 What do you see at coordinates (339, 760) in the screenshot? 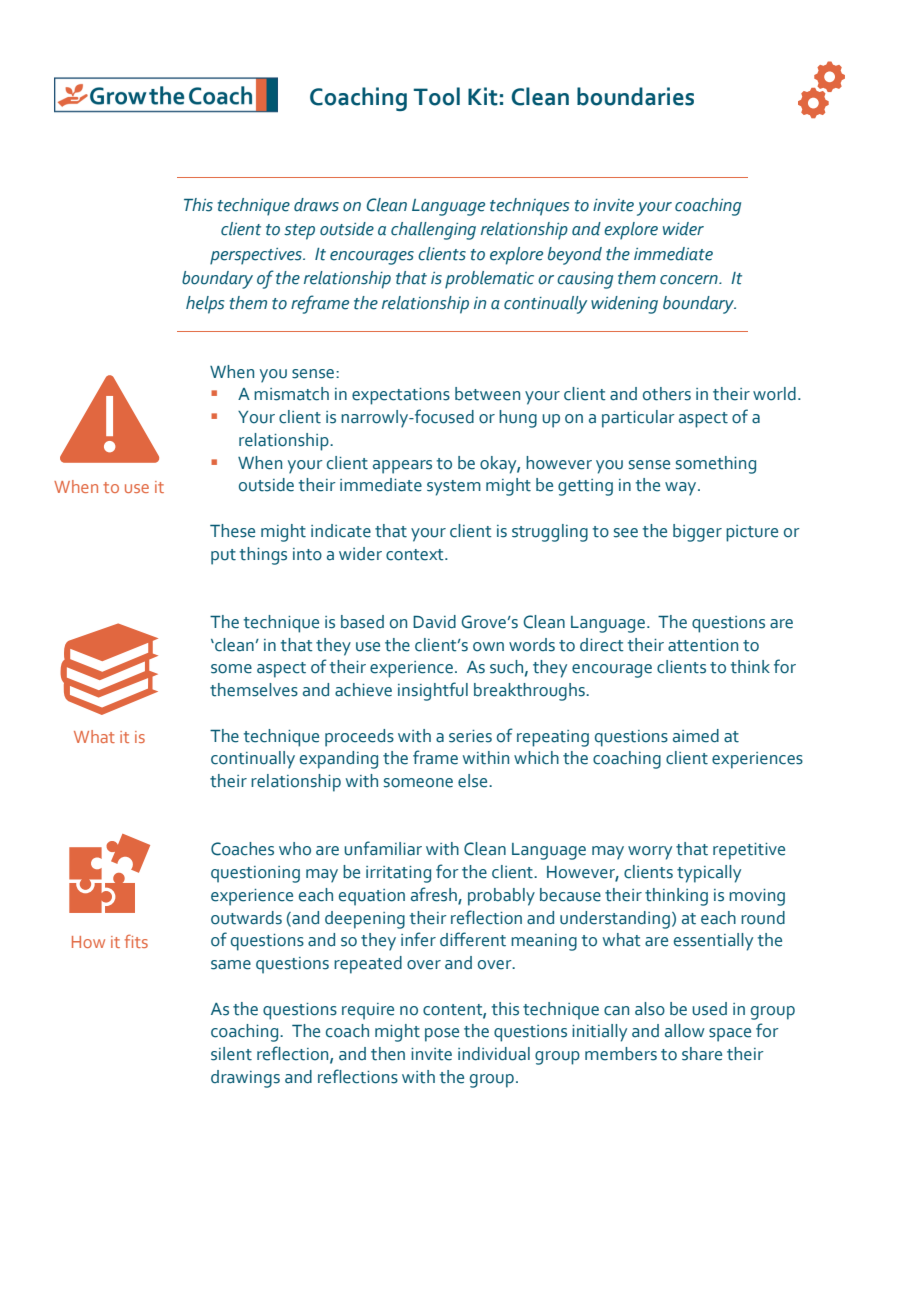
I see `expanding` at bounding box center [339, 760].
